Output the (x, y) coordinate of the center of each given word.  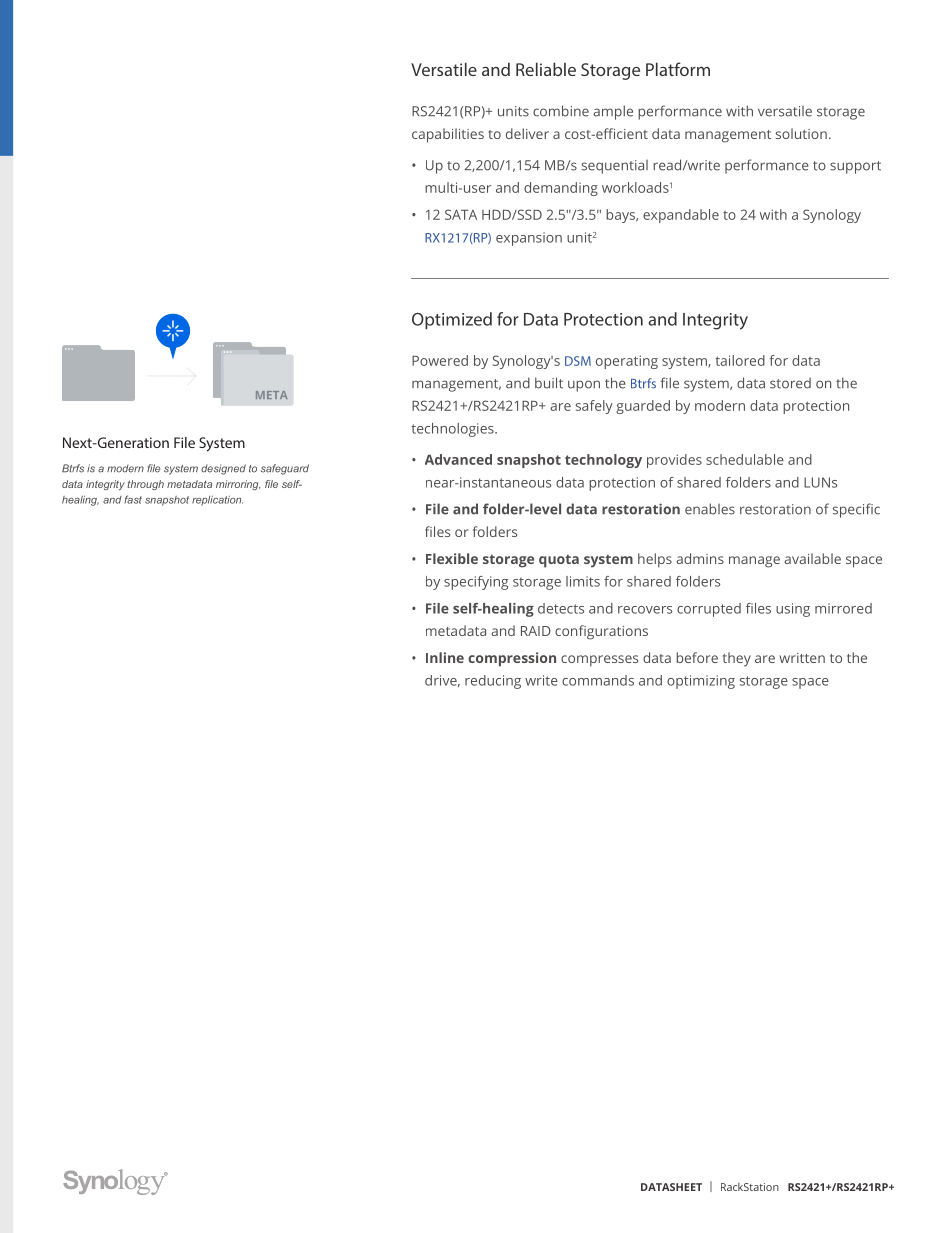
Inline (445, 657)
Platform (678, 69)
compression (512, 659)
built (549, 383)
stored (790, 383)
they (737, 659)
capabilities (448, 135)
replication (217, 501)
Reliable (546, 69)
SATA (461, 214)
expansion (529, 239)
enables (710, 509)
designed (223, 469)
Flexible (452, 558)
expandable (681, 216)
